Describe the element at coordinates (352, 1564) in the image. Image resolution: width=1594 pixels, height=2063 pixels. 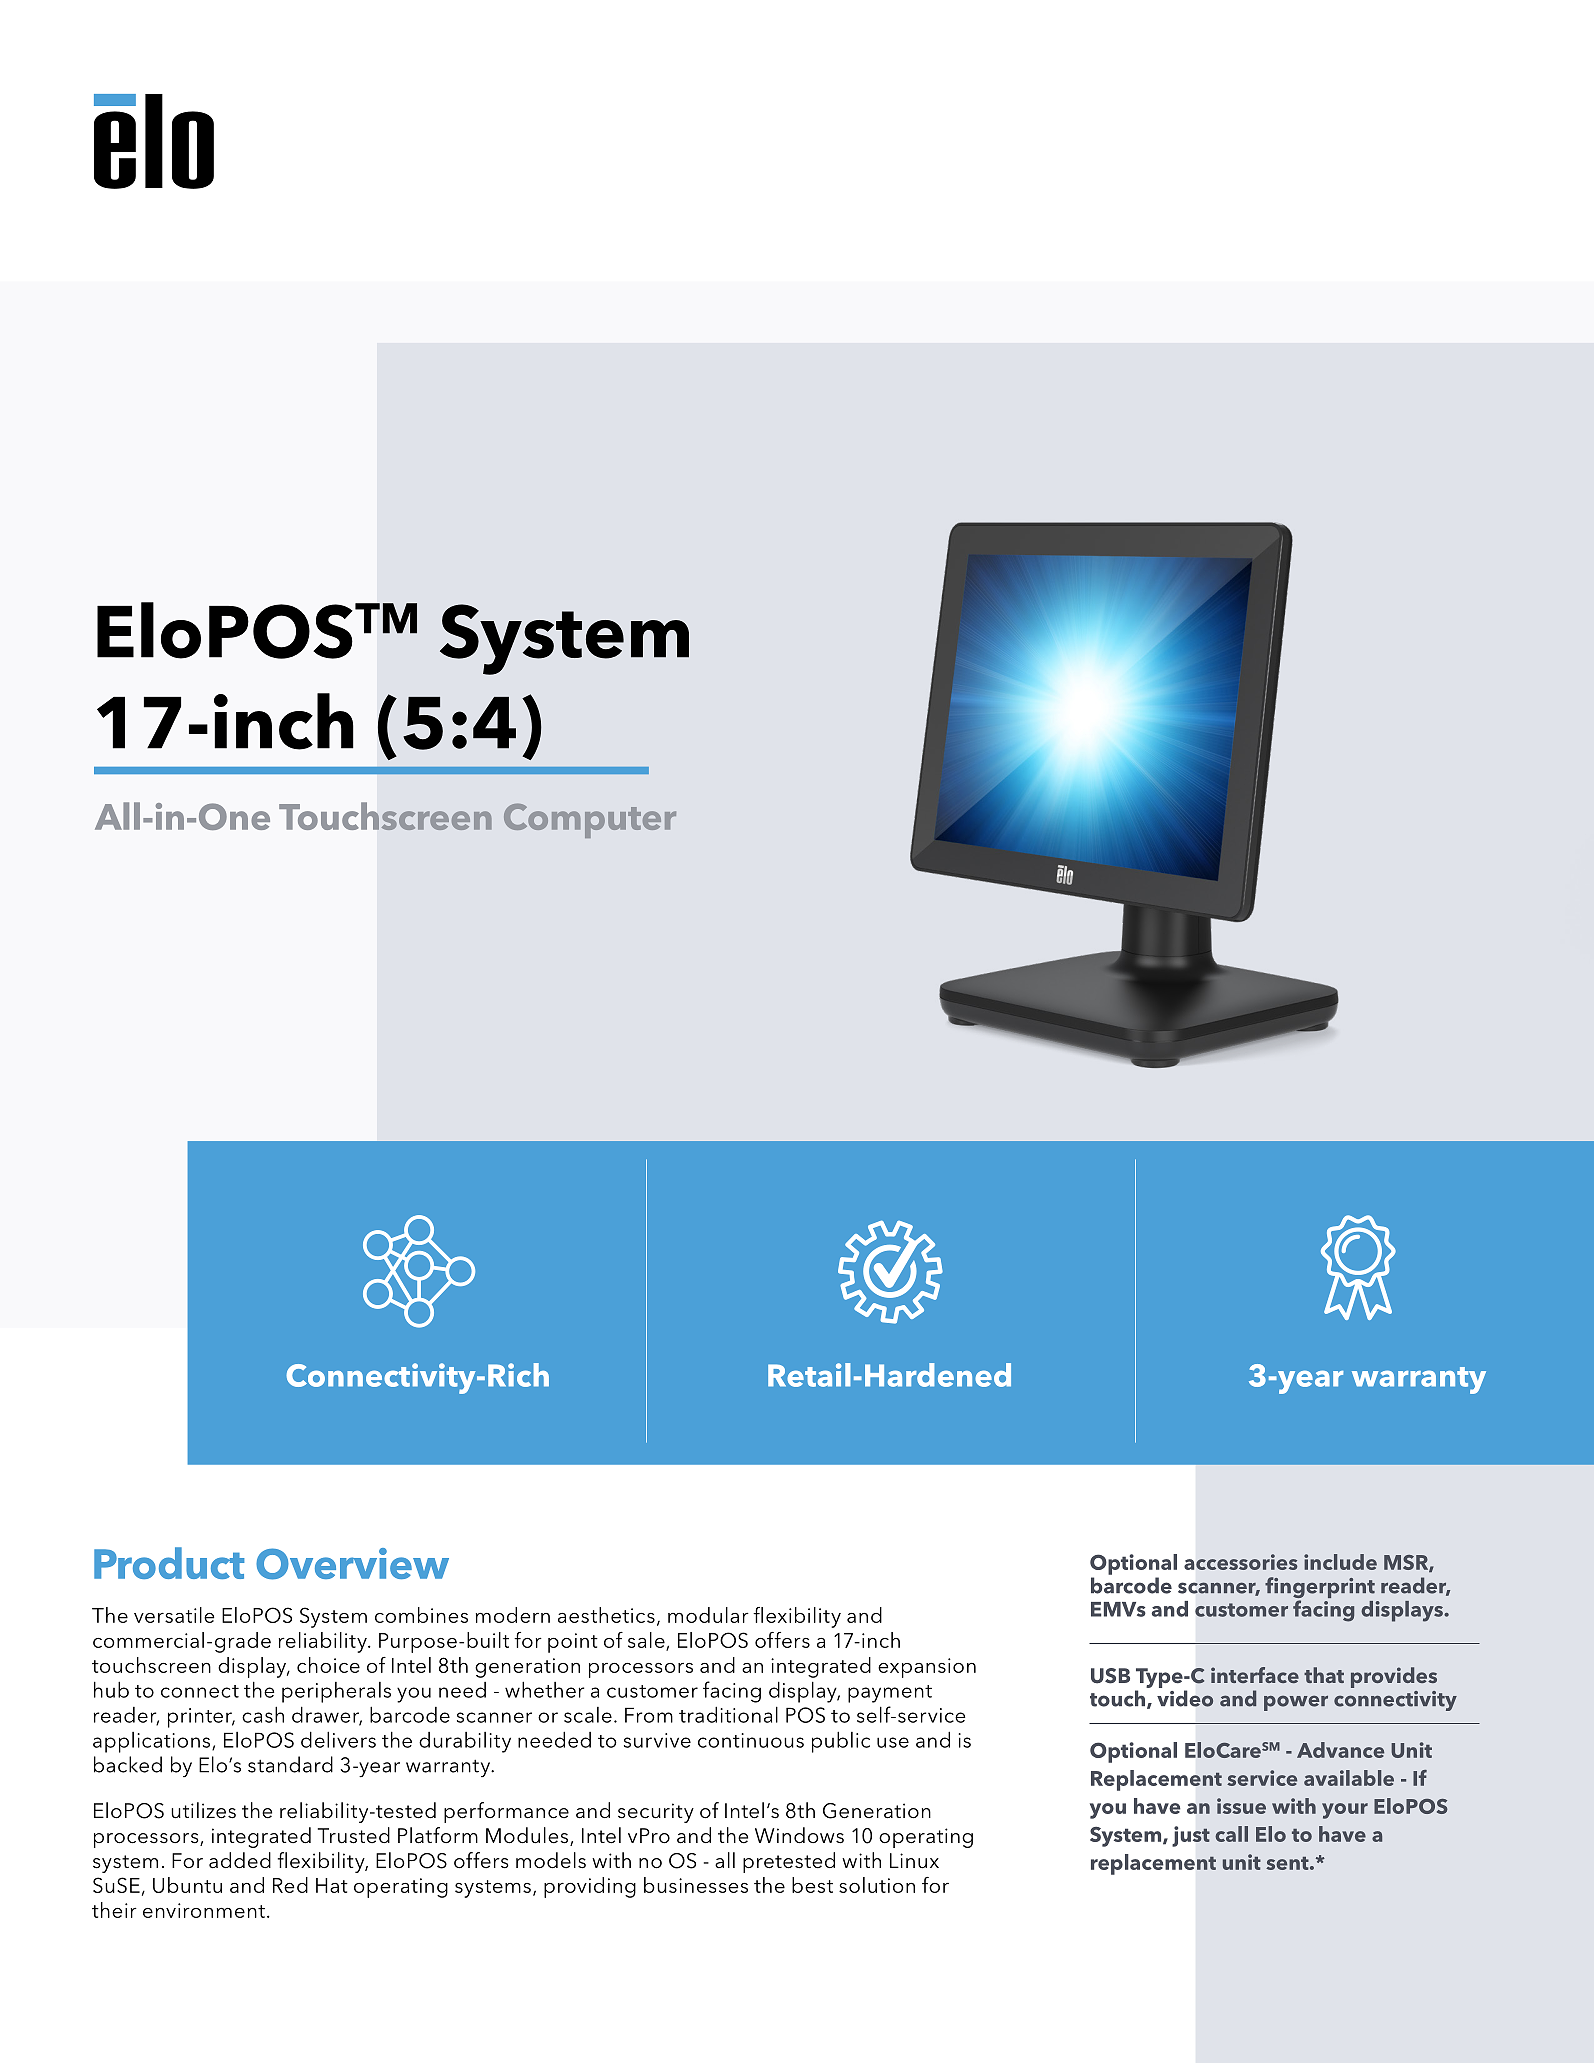
I see `Overview` at that location.
